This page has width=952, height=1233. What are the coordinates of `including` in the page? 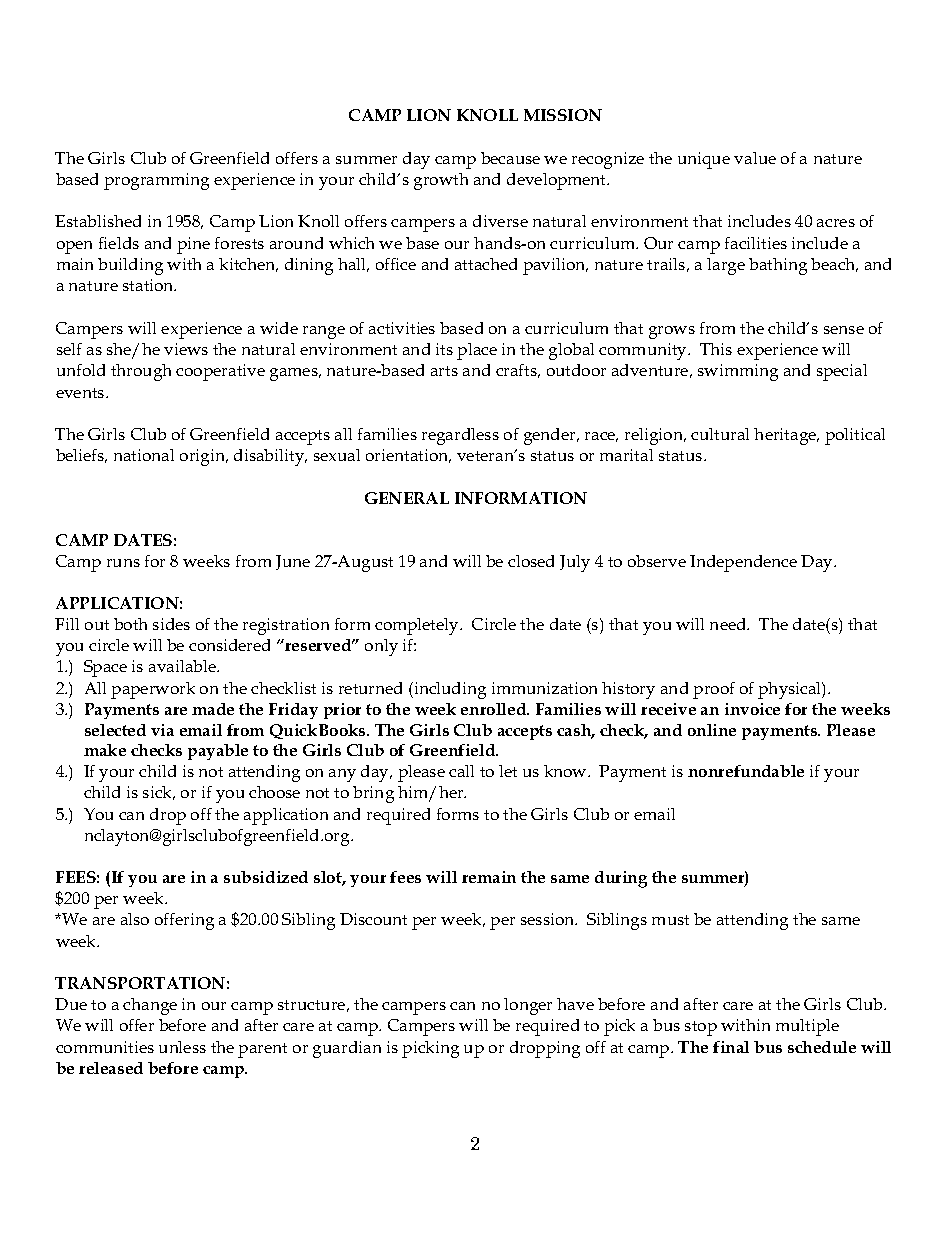 It's located at (449, 690).
